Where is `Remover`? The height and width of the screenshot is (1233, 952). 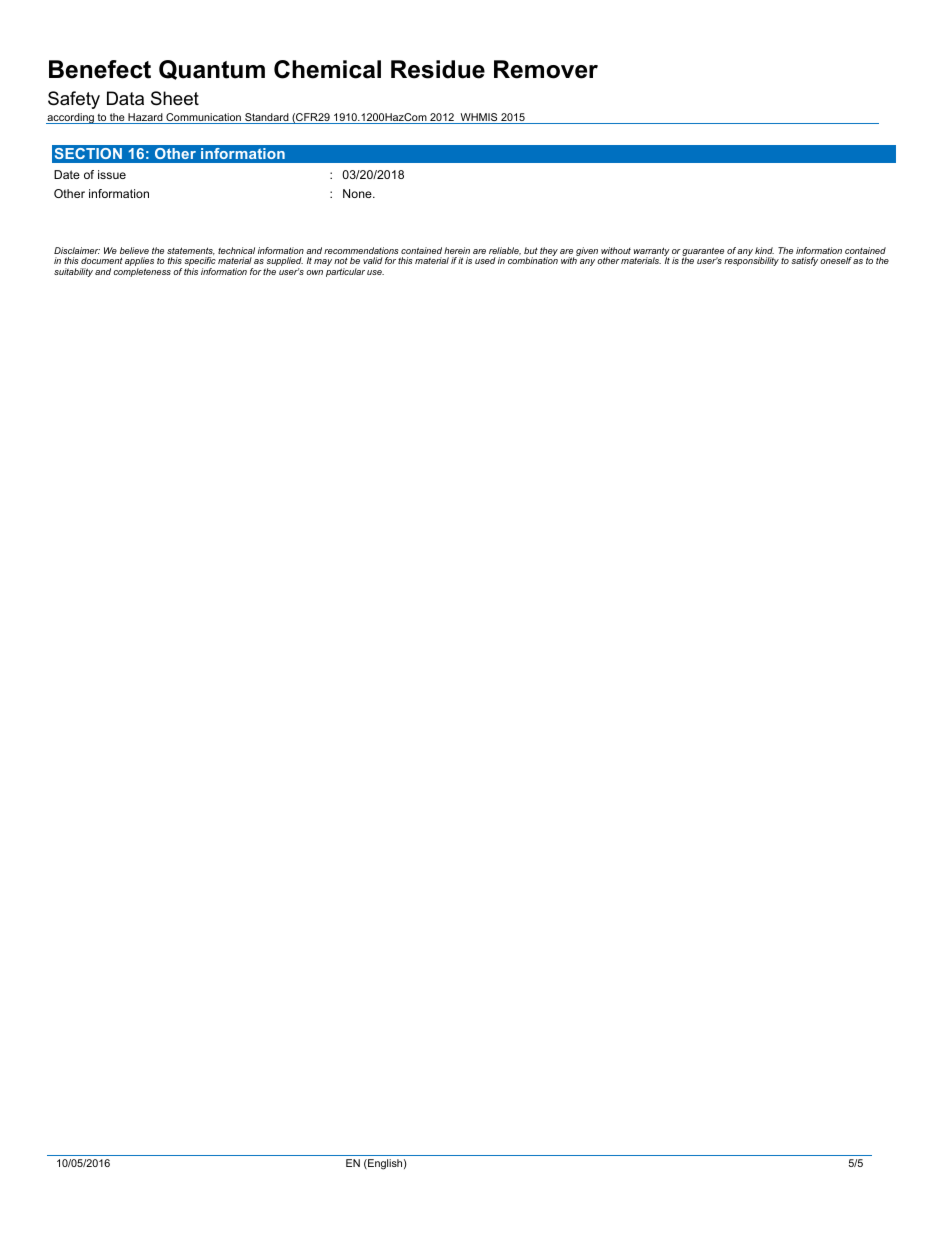 Remover is located at coordinates (546, 69).
